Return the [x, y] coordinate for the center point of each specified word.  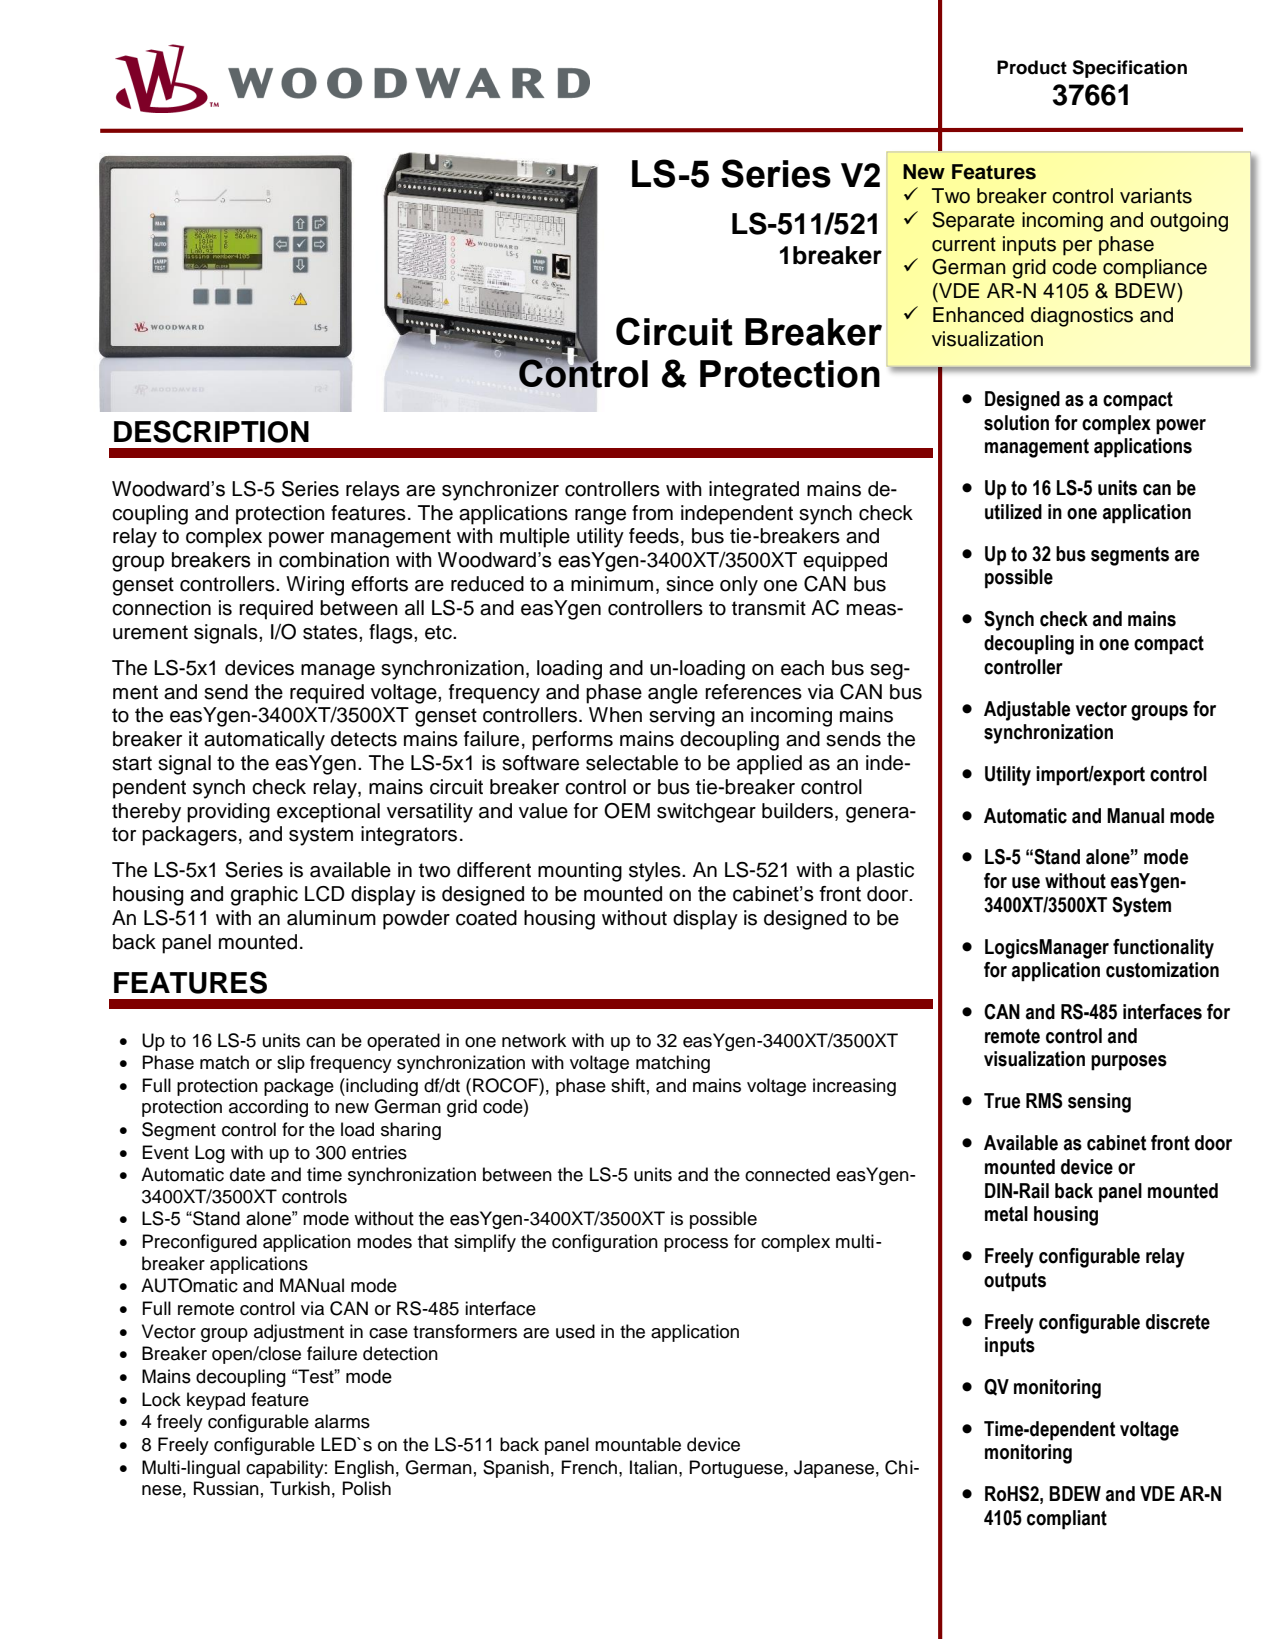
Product [1032, 67]
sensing [1099, 1103]
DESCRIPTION [211, 431]
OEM [627, 811]
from [652, 513]
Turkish [300, 1488]
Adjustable [1027, 711]
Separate [973, 222]
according [268, 1108]
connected [787, 1174]
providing [228, 813]
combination [334, 560]
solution [1016, 423]
